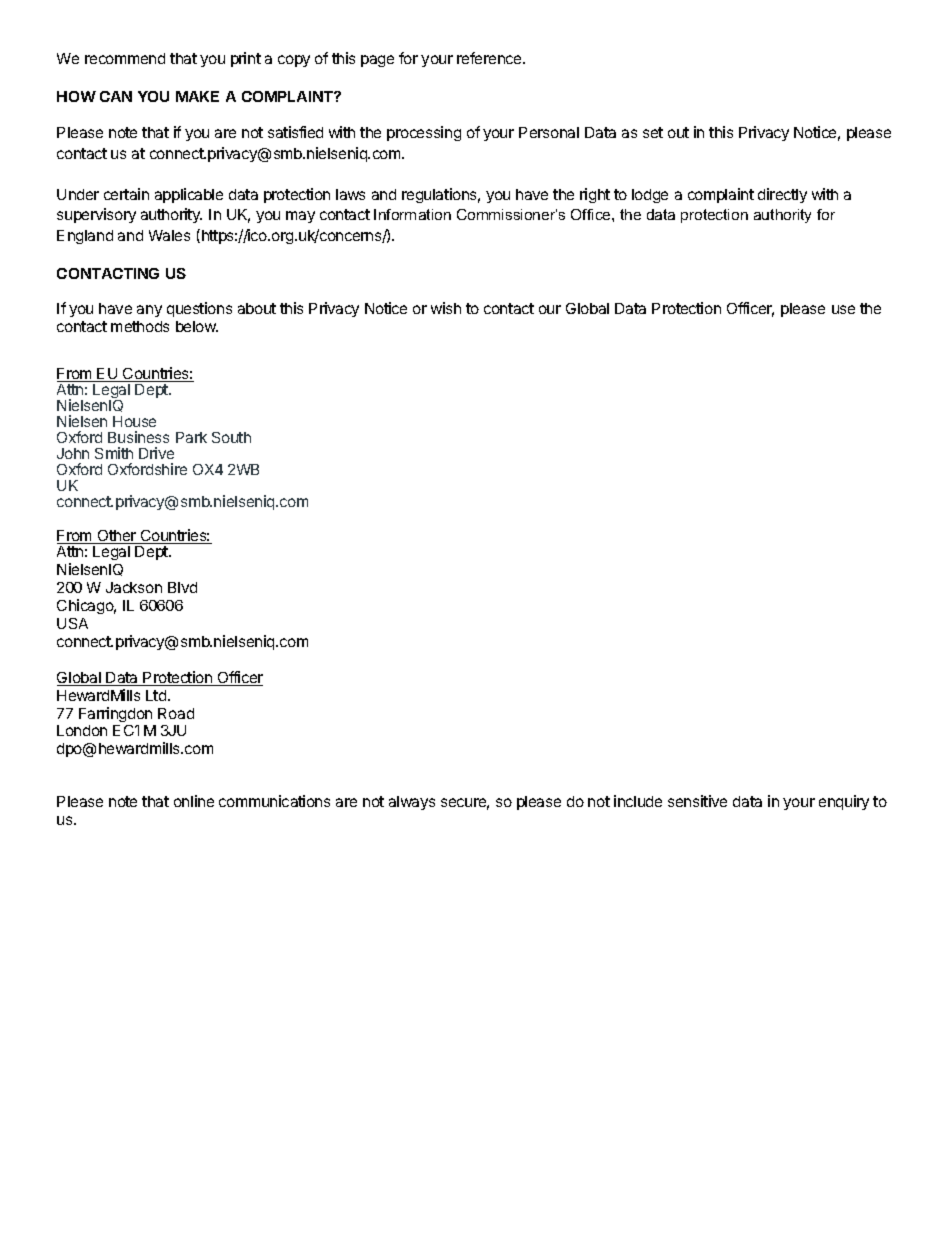 This screenshot has width=952, height=1233. What do you see at coordinates (446, 308) in the screenshot?
I see `wish` at bounding box center [446, 308].
